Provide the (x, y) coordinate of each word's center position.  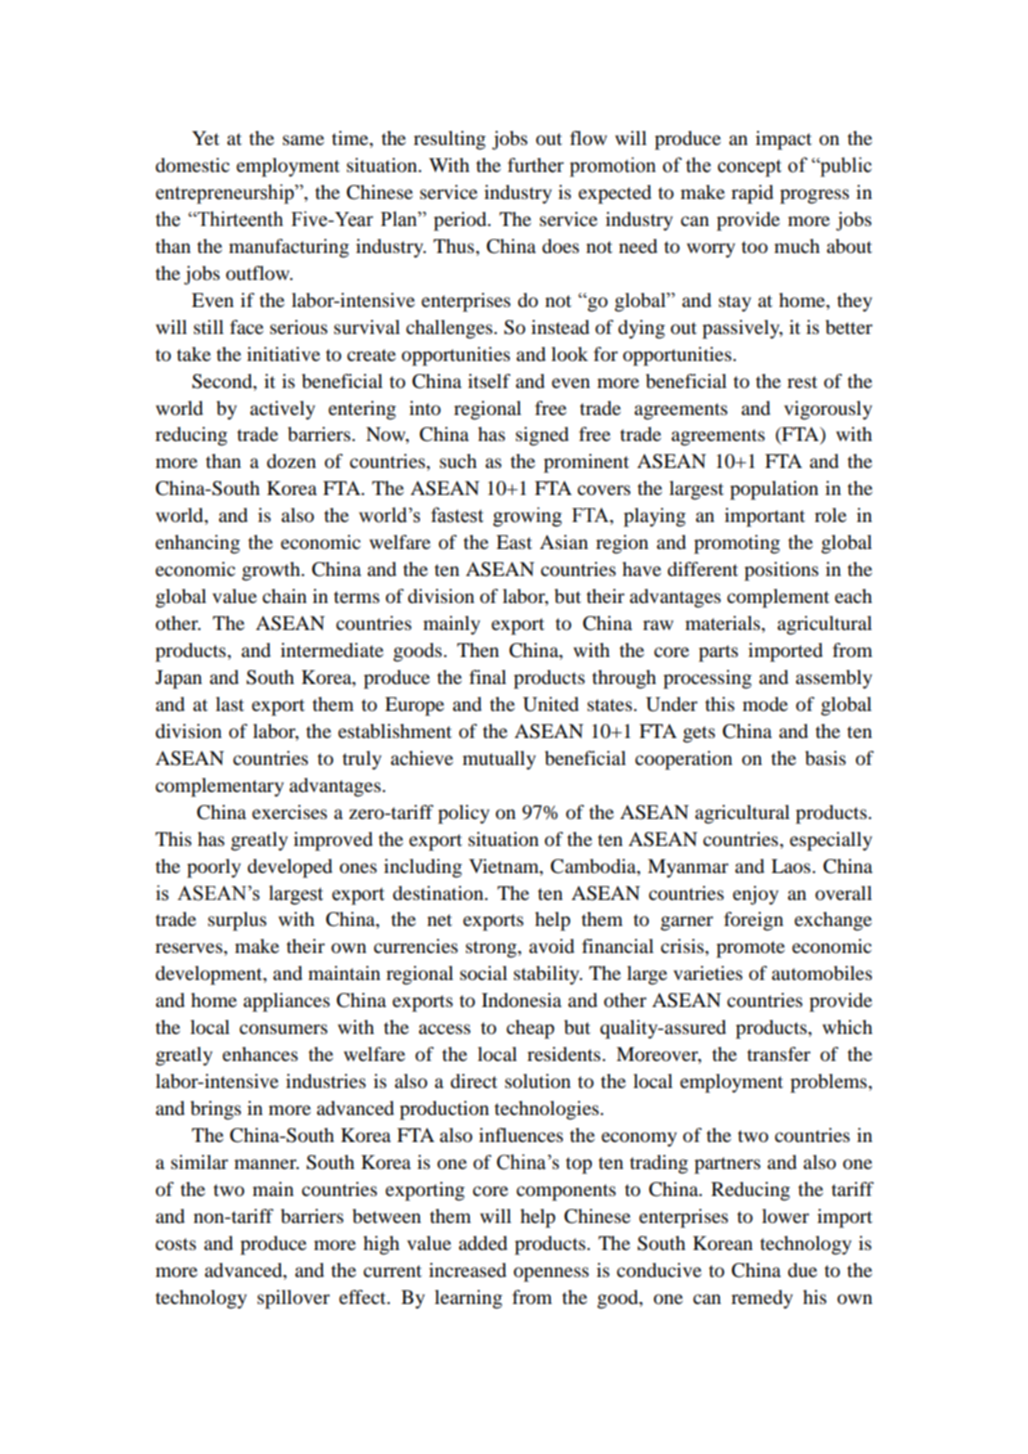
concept (749, 168)
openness (551, 1274)
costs (175, 1244)
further (536, 165)
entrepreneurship (226, 194)
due (802, 1270)
